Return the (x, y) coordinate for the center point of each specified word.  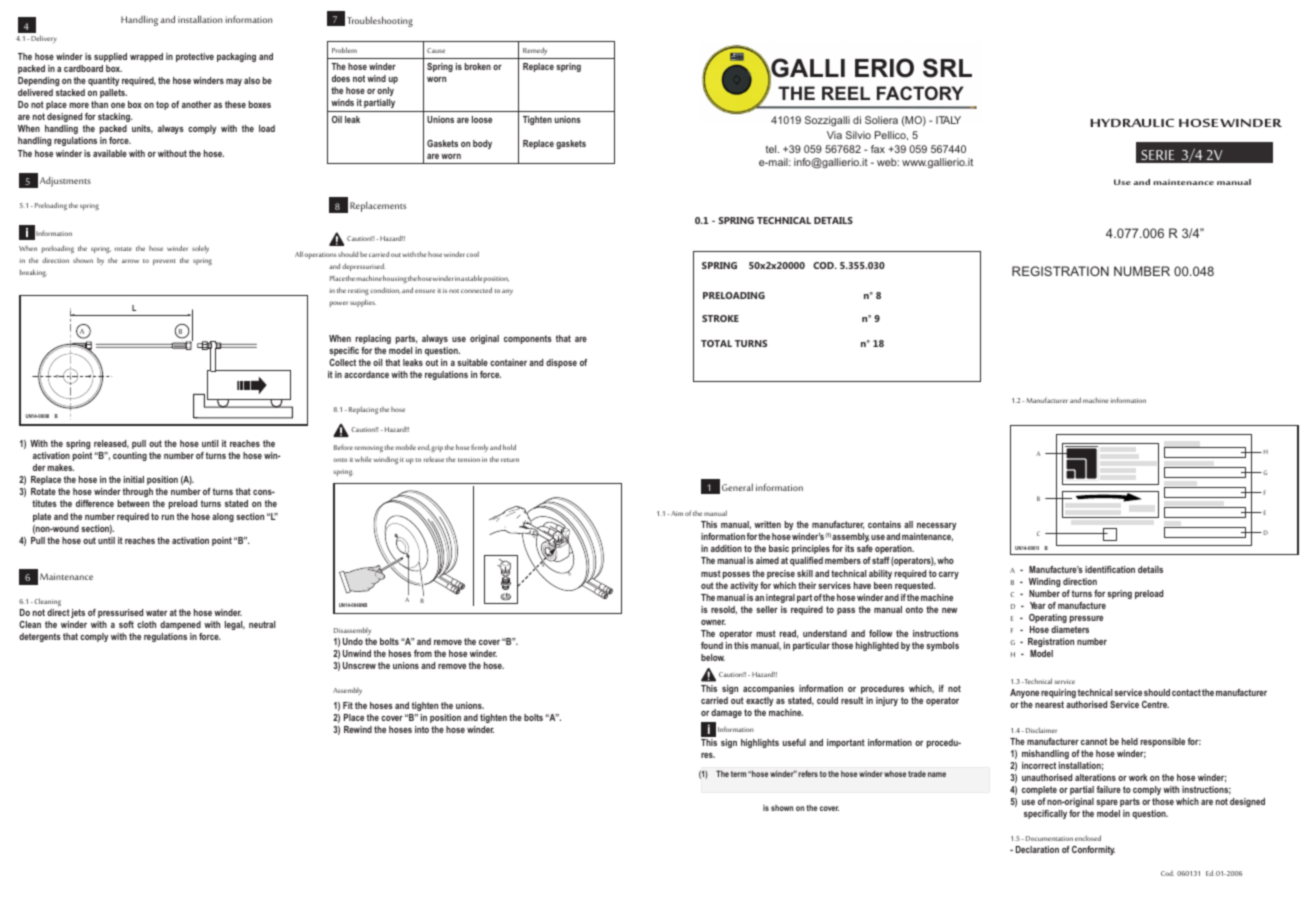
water (156, 612)
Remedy (535, 53)
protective (195, 57)
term (738, 774)
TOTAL (716, 343)
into (422, 729)
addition (726, 548)
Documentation (1049, 838)
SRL (947, 68)
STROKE (720, 318)
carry (949, 575)
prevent (164, 262)
